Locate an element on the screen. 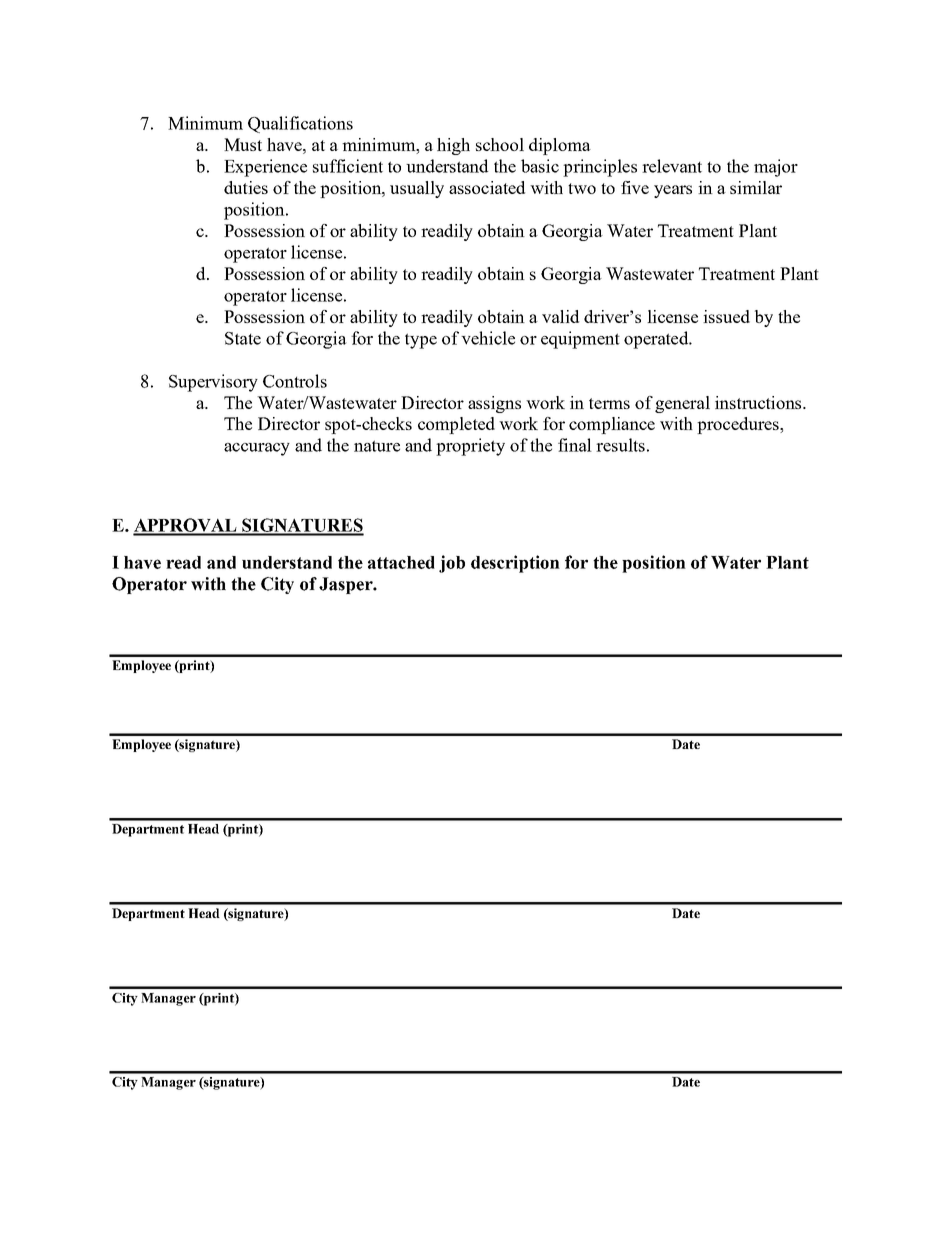  Qualifications is located at coordinates (300, 124).
